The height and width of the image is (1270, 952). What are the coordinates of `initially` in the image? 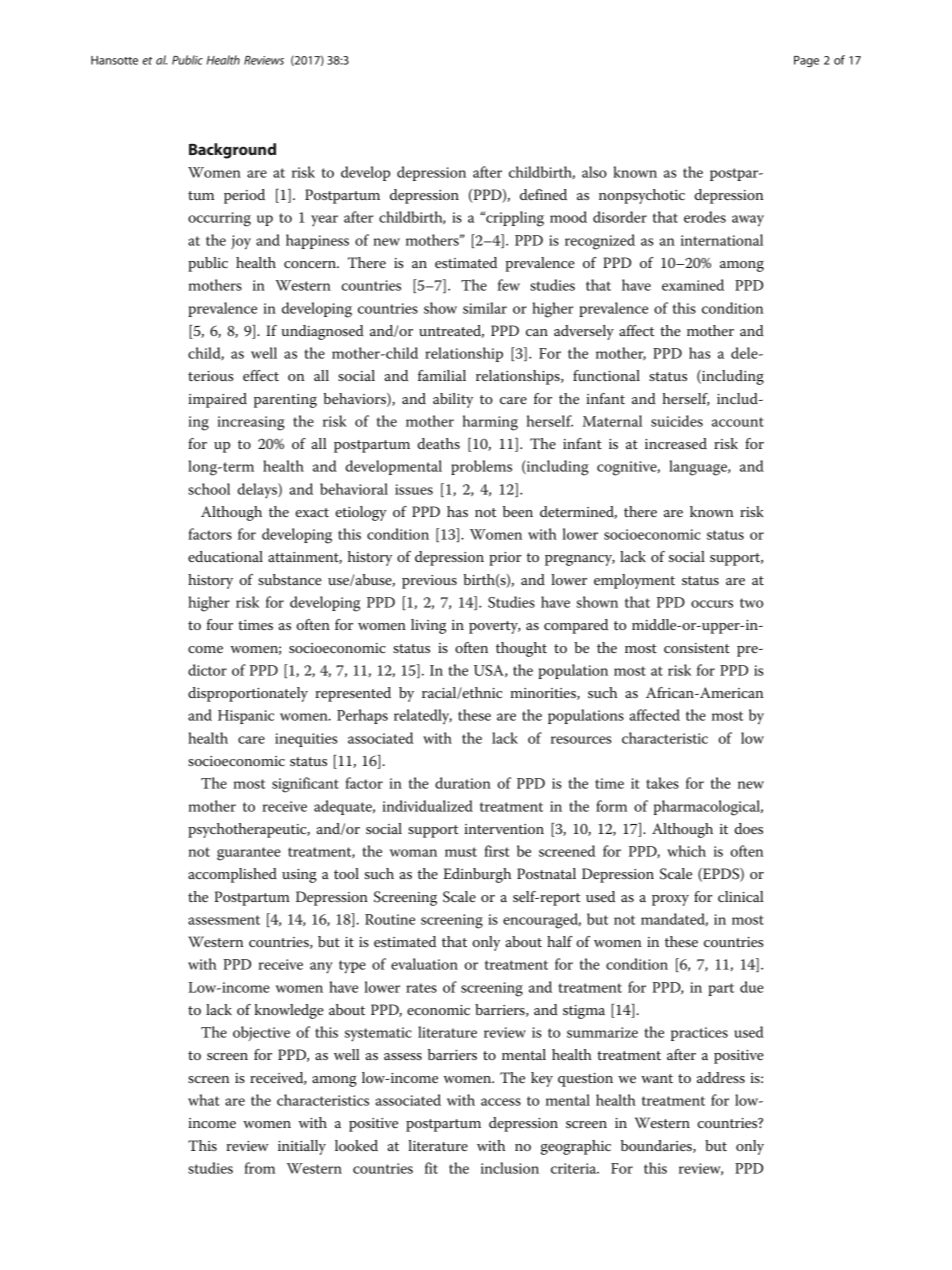 It's located at (302, 1147).
